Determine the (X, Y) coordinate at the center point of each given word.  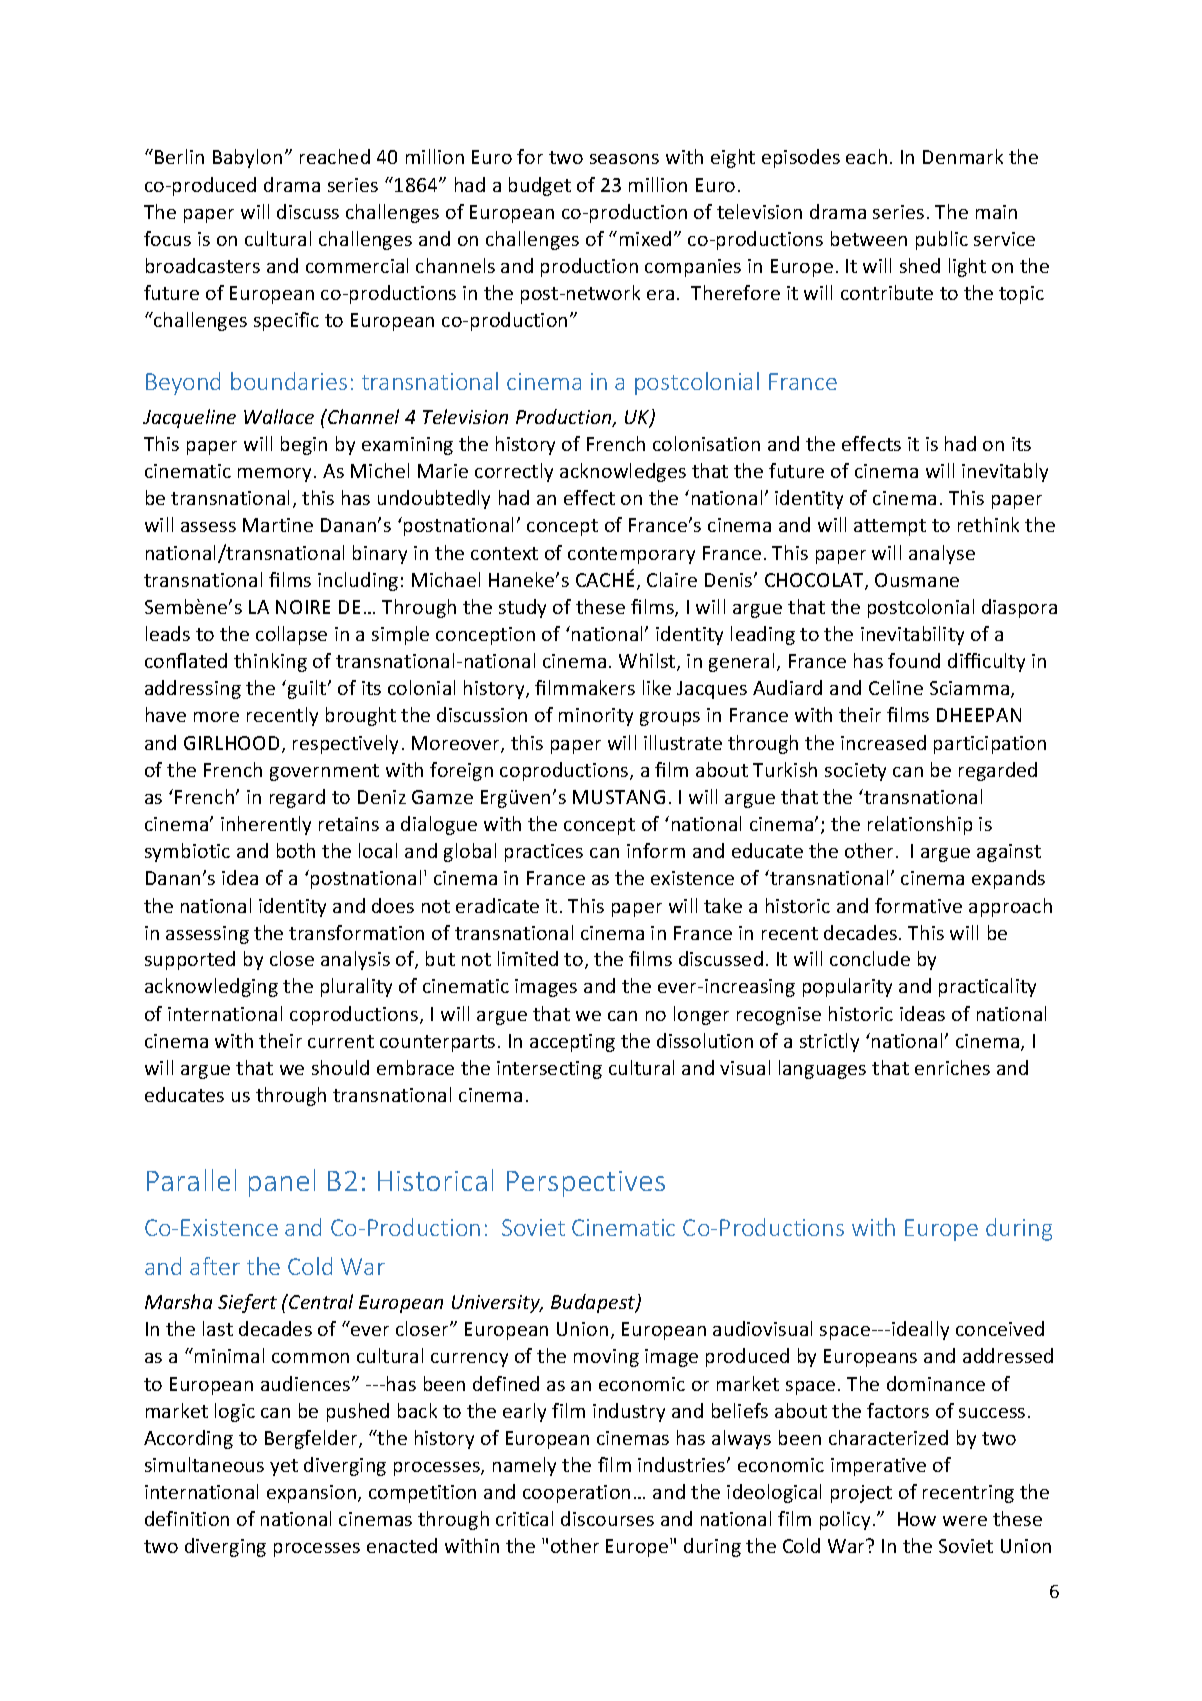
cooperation (576, 1494)
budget (540, 186)
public (942, 240)
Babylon (247, 158)
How (917, 1519)
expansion (313, 1494)
